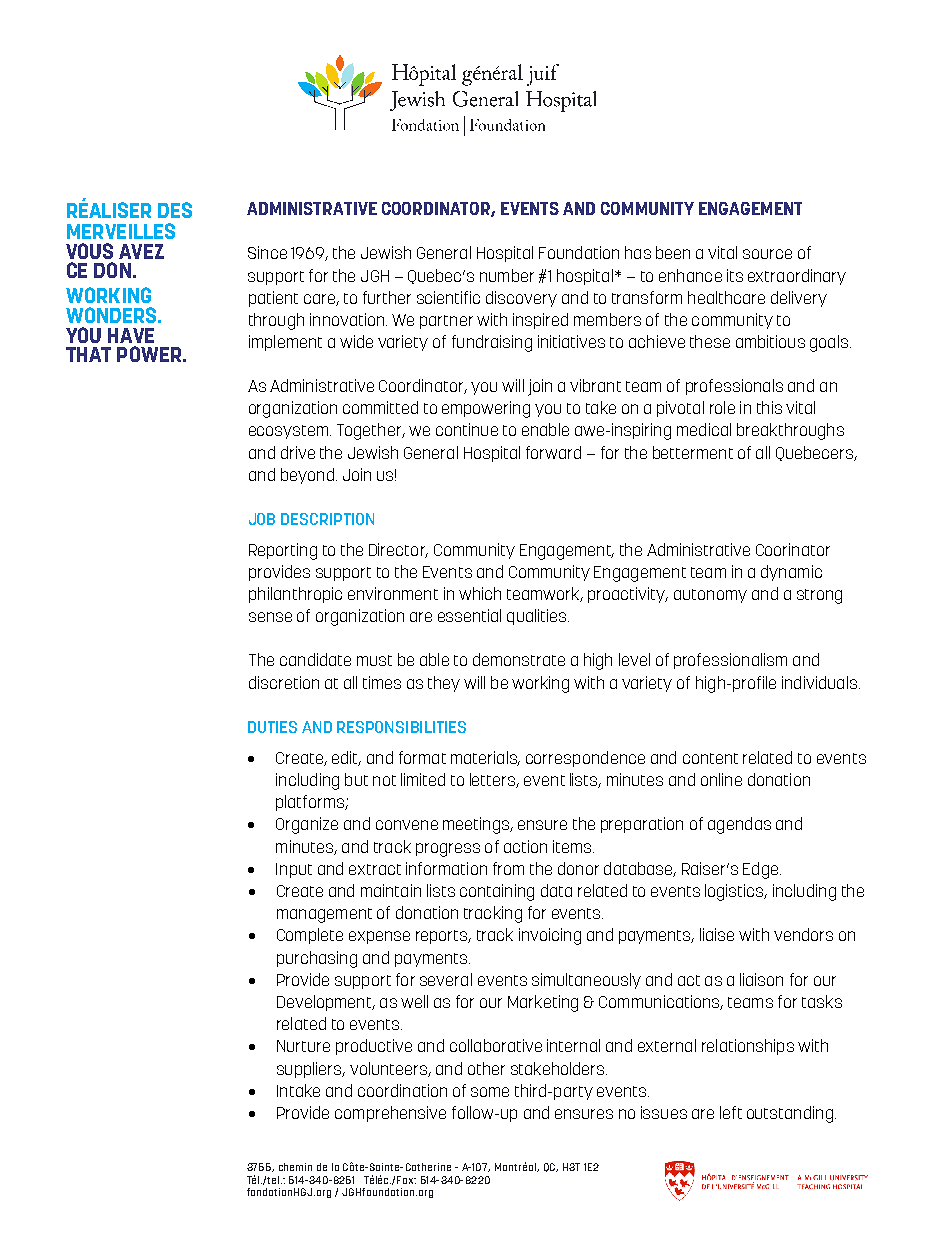 The width and height of the image is (952, 1233). I want to click on DUTIES, so click(272, 727).
